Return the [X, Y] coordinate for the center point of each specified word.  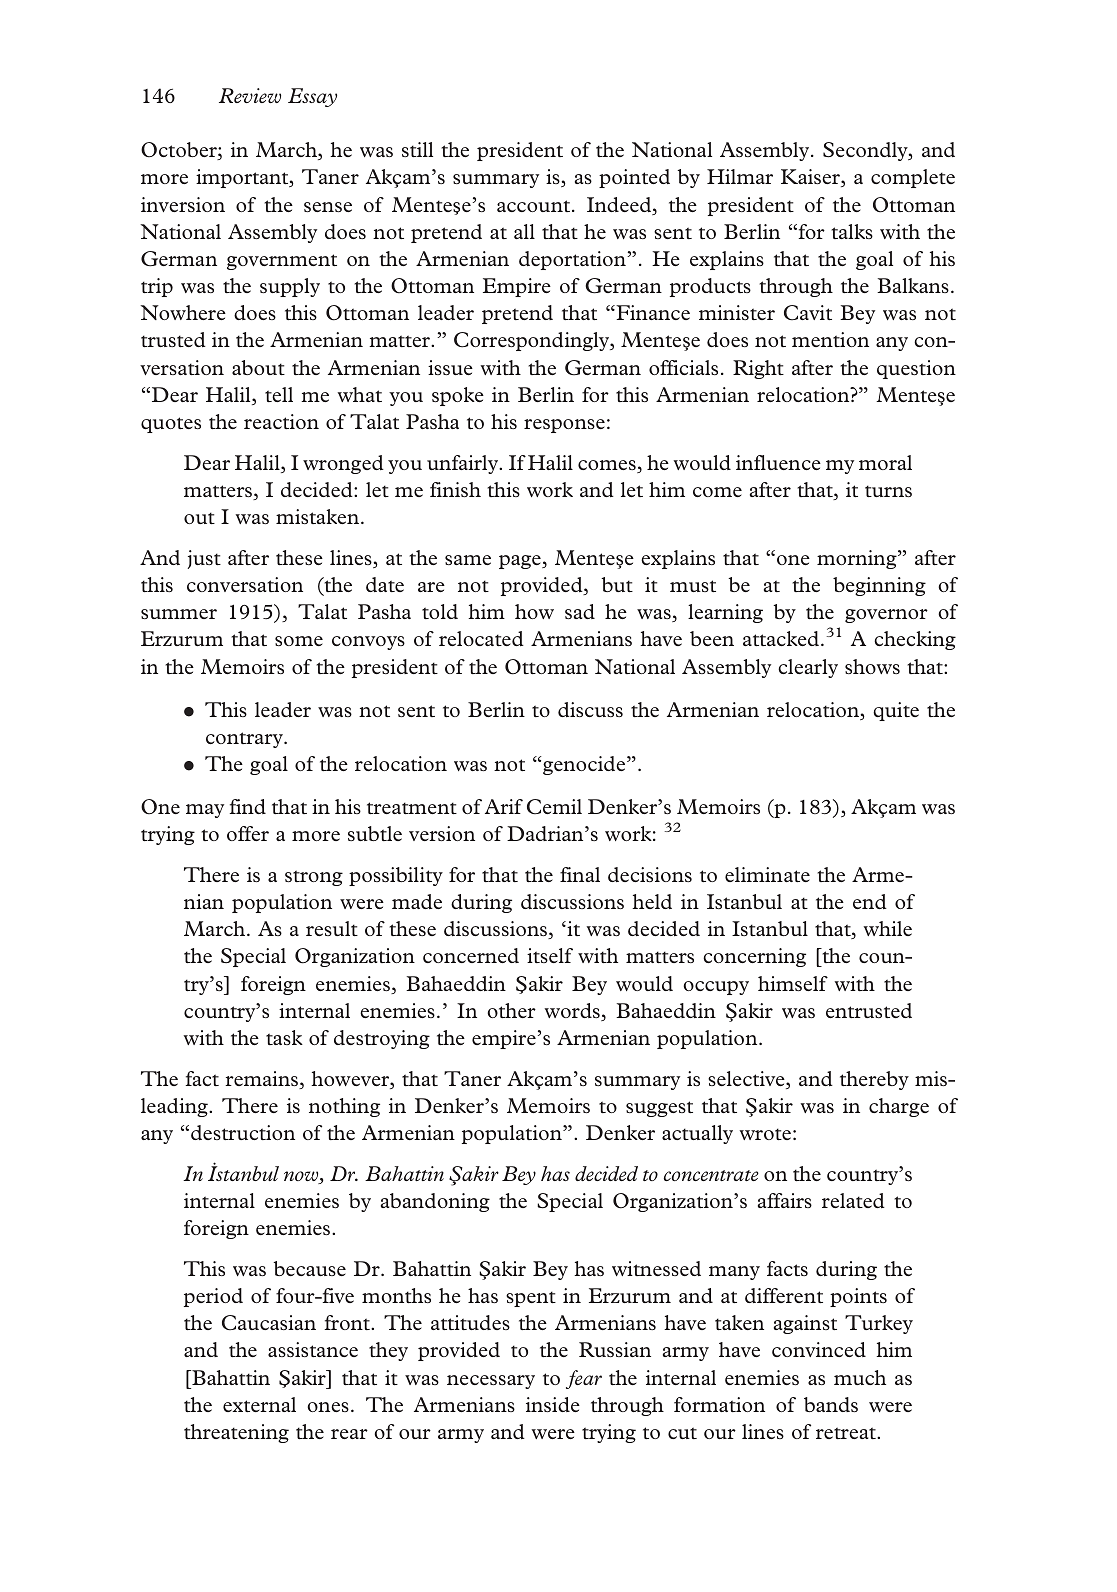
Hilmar [740, 176]
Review [250, 95]
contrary [245, 740]
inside [553, 1404]
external [259, 1404]
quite [896, 711]
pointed [634, 178]
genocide [585, 765]
